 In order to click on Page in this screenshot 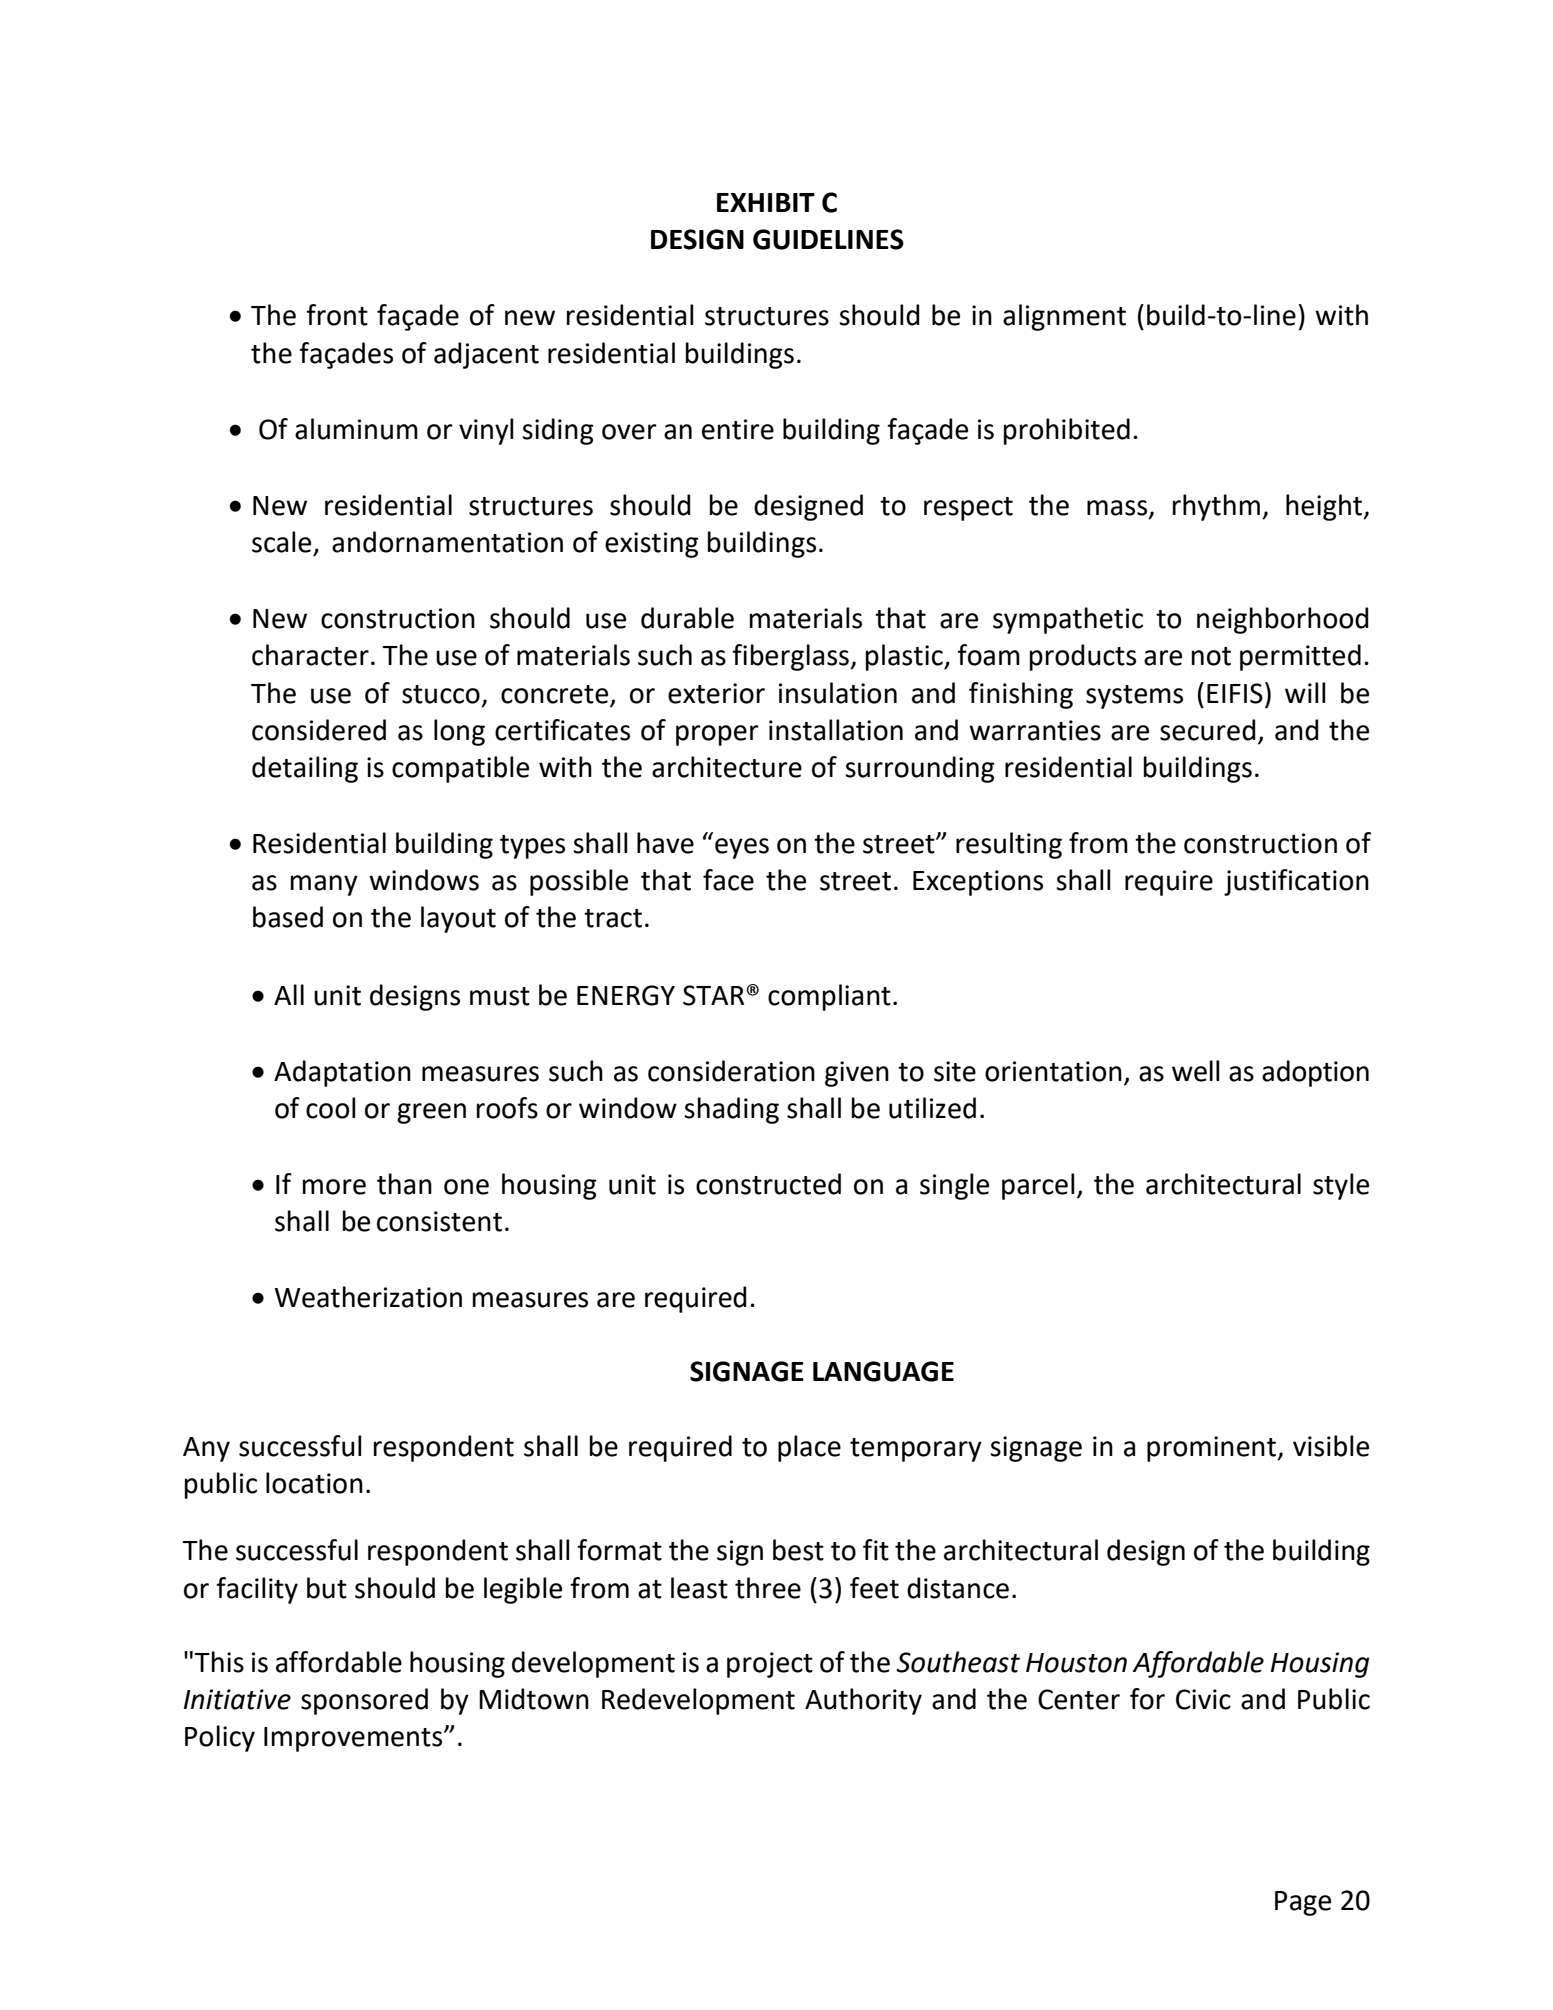, I will do `click(1303, 1903)`.
